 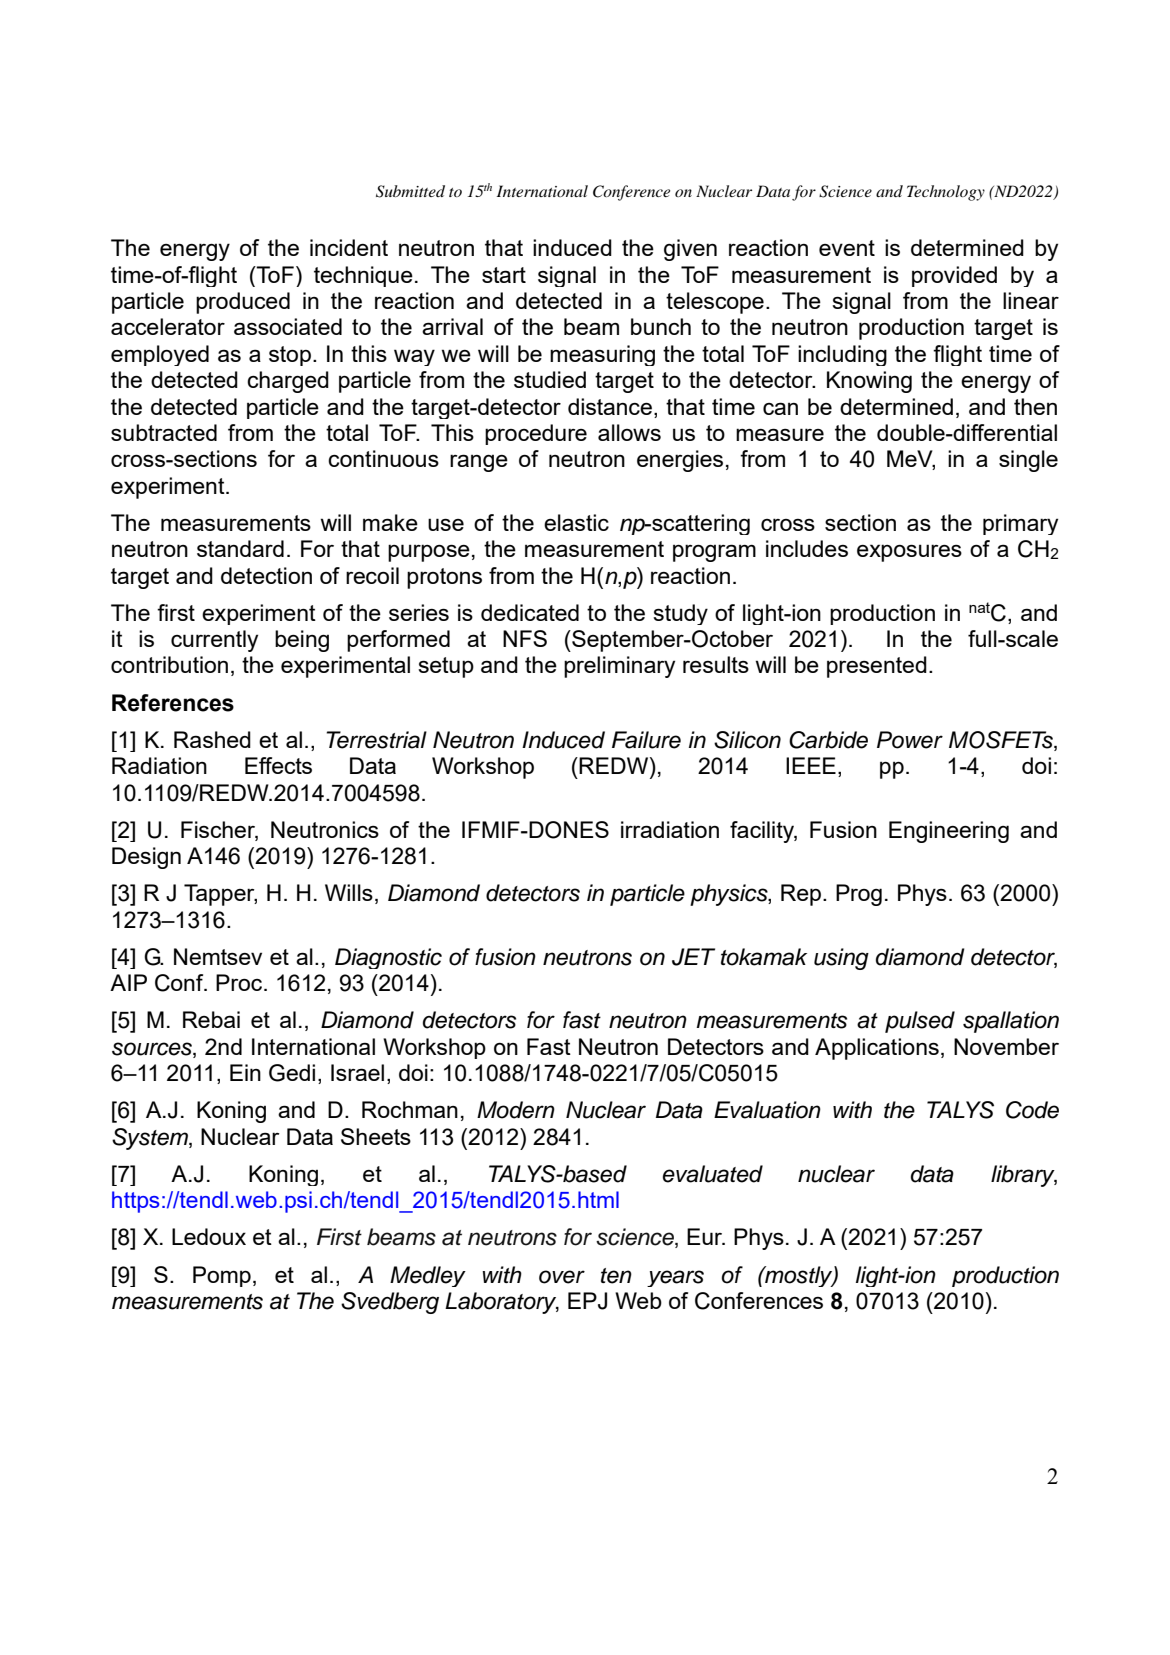 I want to click on Engineering, so click(x=949, y=832).
